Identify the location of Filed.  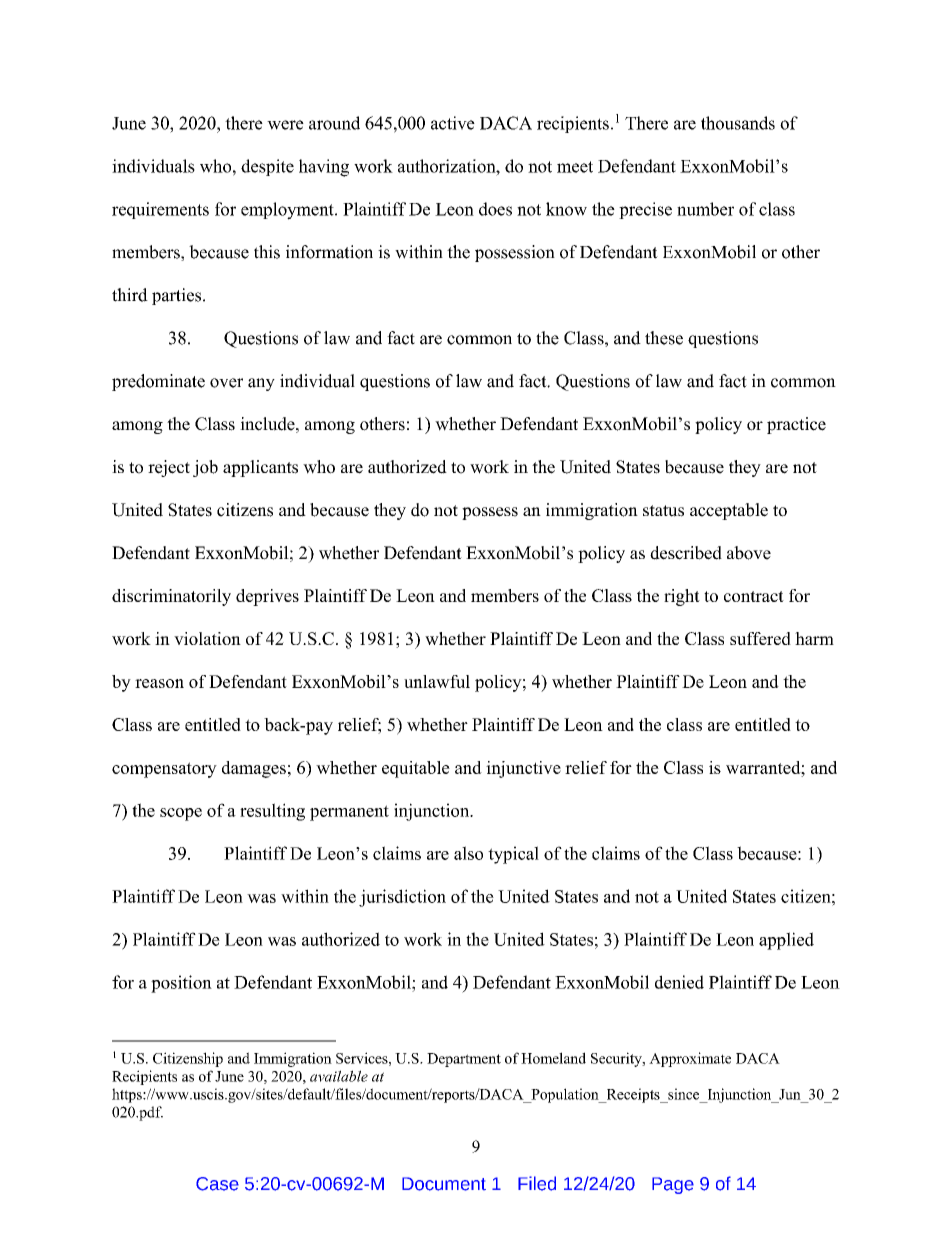
(537, 1183).
